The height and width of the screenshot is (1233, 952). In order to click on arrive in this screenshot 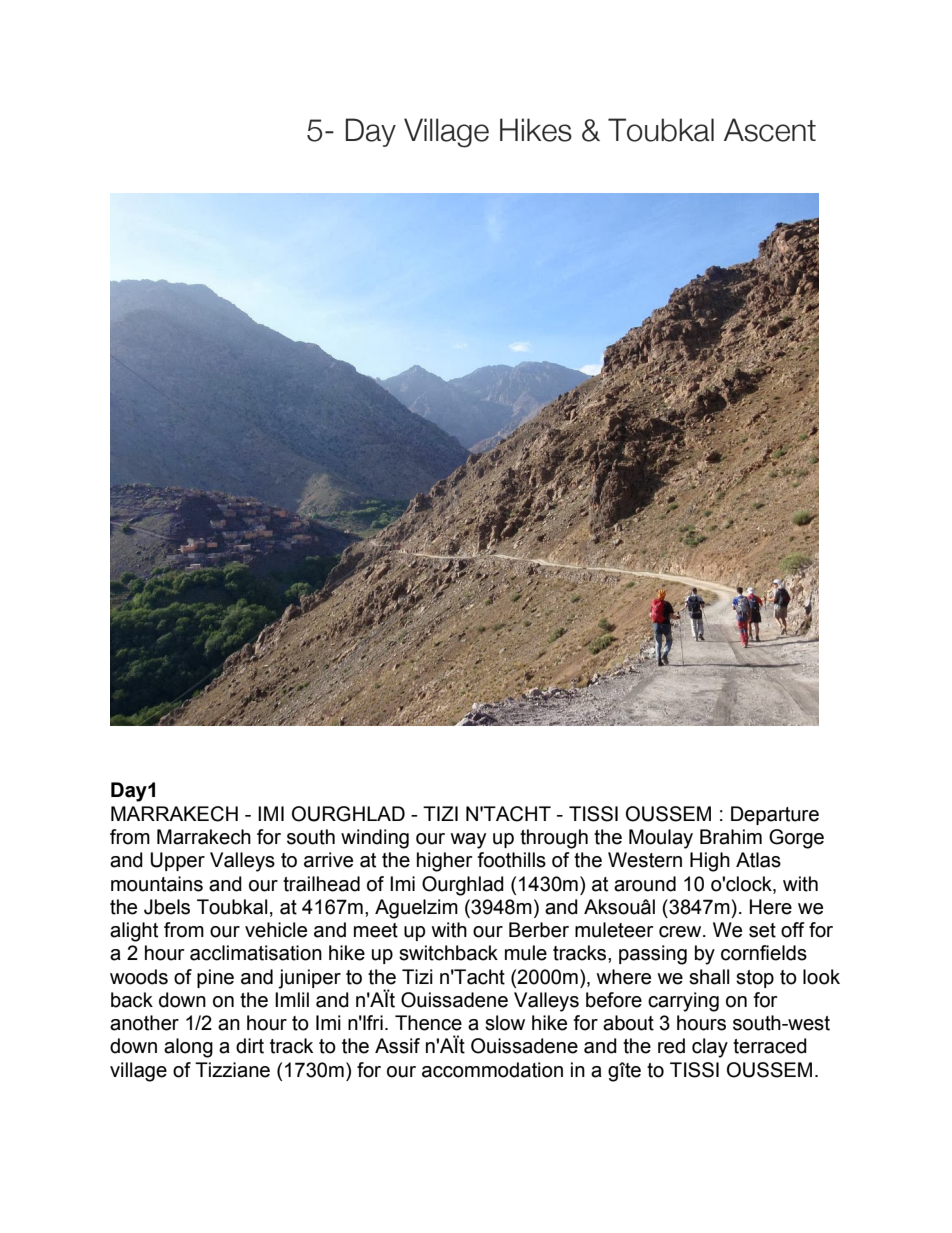, I will do `click(328, 860)`.
